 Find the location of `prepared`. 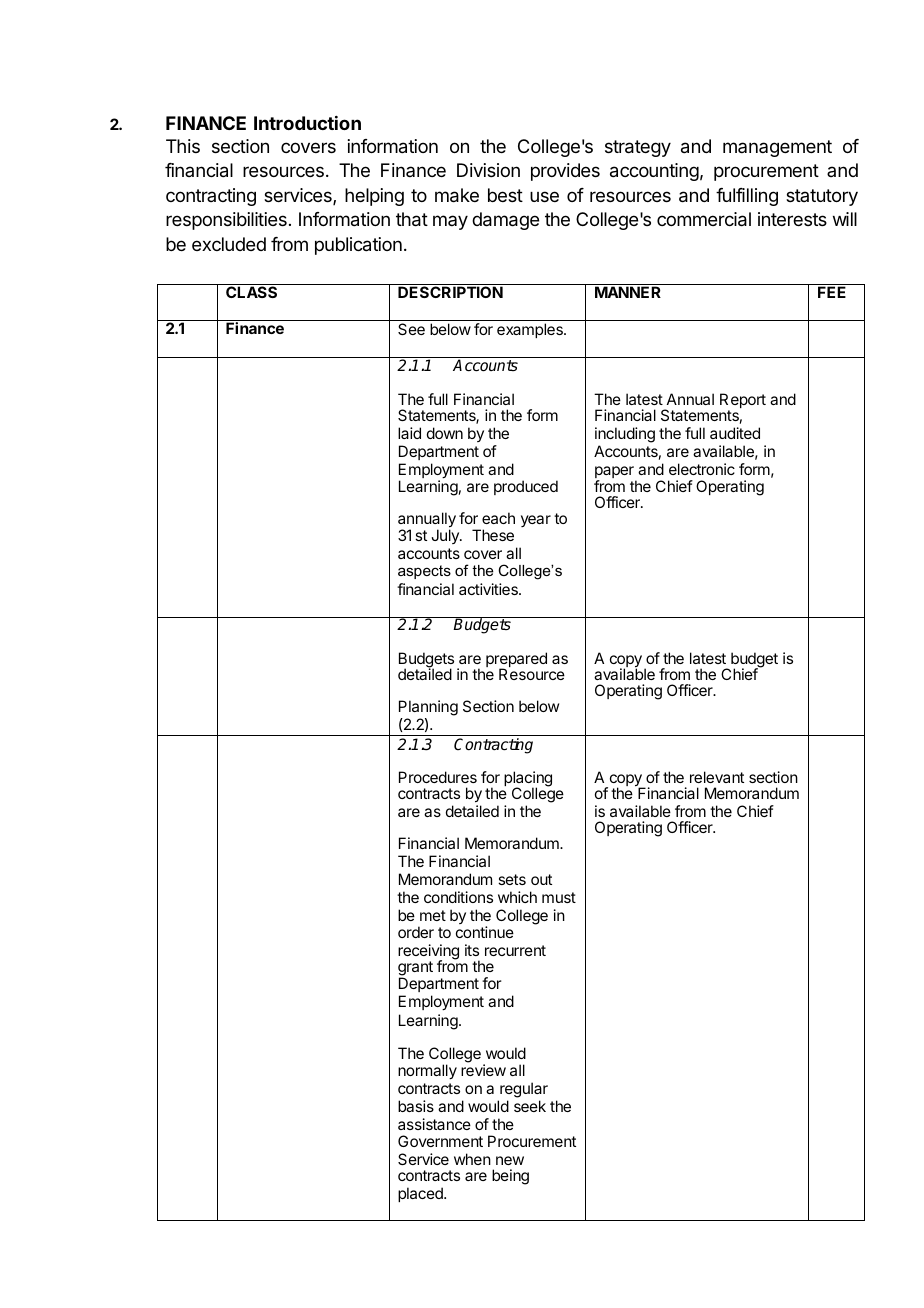

prepared is located at coordinates (516, 661).
